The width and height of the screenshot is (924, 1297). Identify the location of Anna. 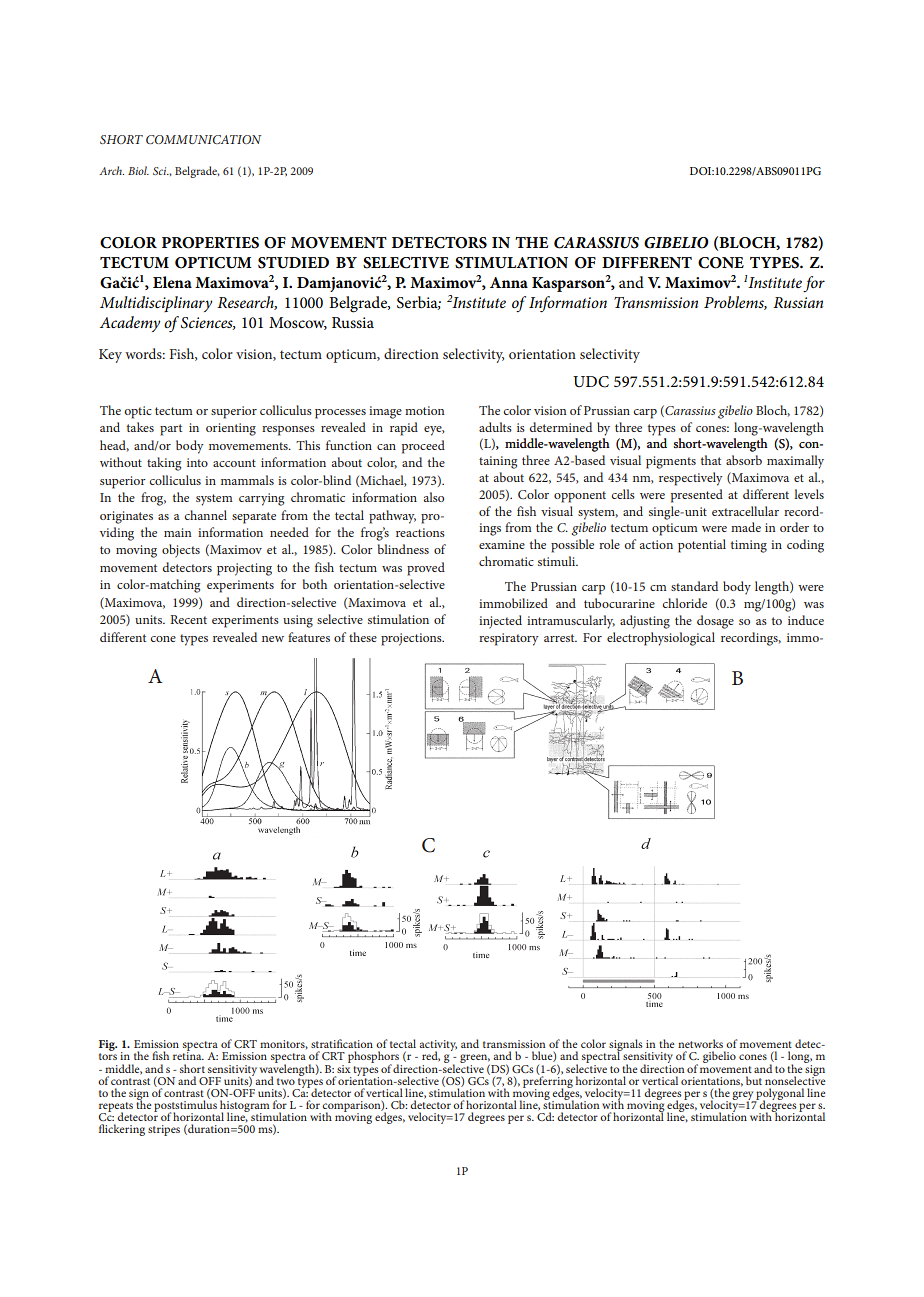
(509, 282).
